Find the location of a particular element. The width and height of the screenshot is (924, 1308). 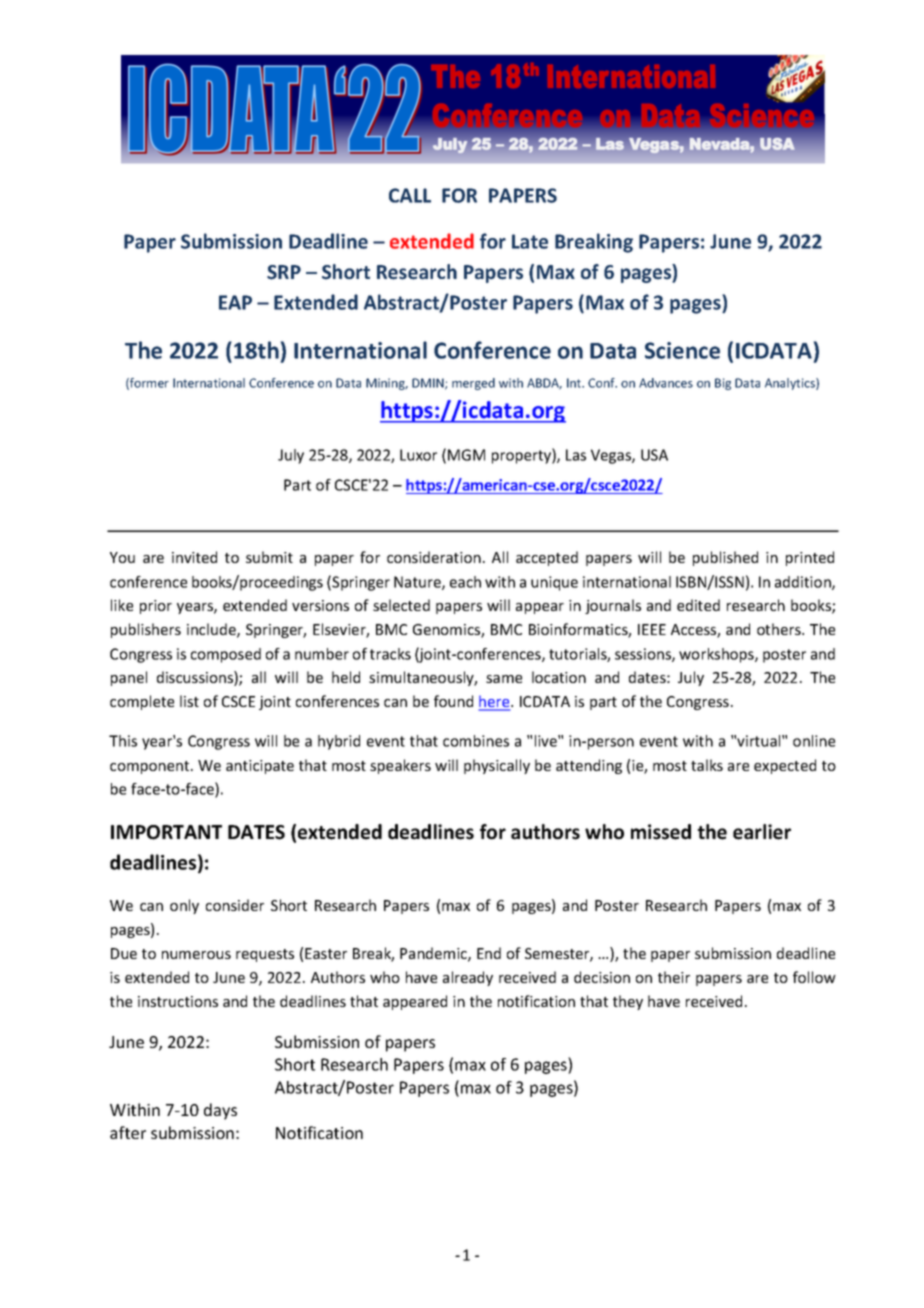

already is located at coordinates (468, 978).
